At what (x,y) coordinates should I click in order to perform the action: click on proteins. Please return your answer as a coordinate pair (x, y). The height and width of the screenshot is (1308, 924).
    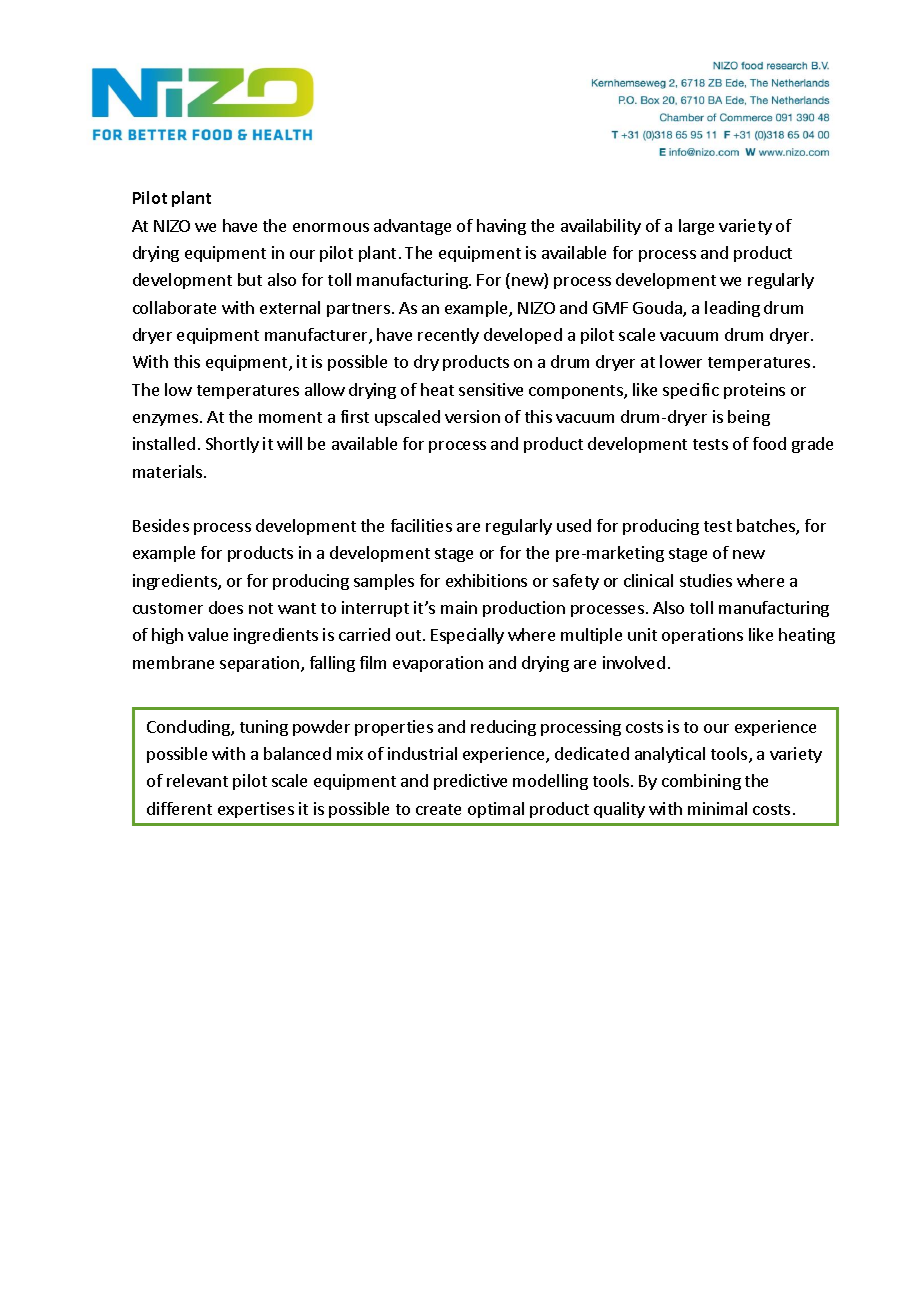
    Looking at the image, I should click on (754, 391).
